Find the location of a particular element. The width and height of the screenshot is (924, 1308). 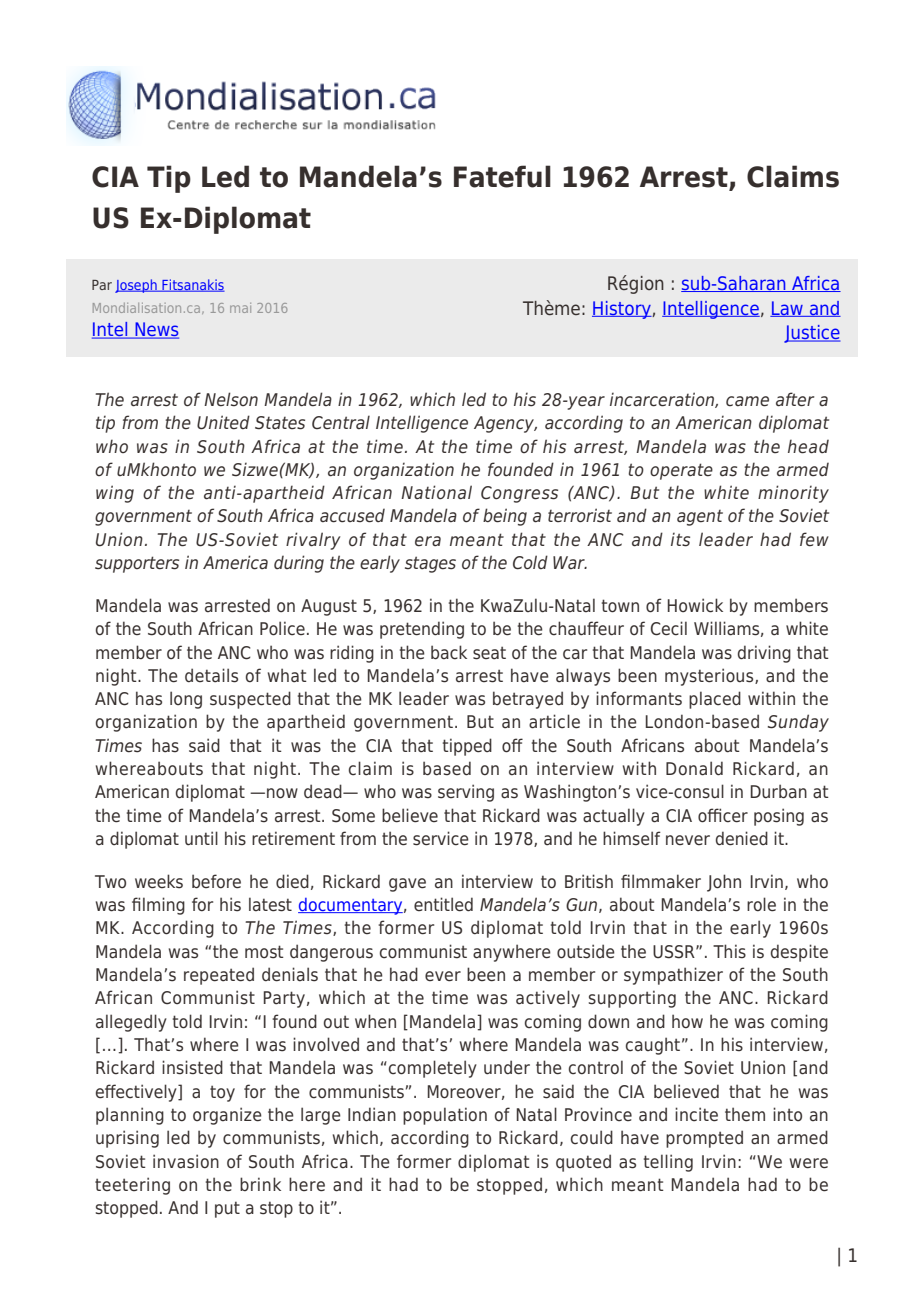

This is located at coordinates (729, 951).
